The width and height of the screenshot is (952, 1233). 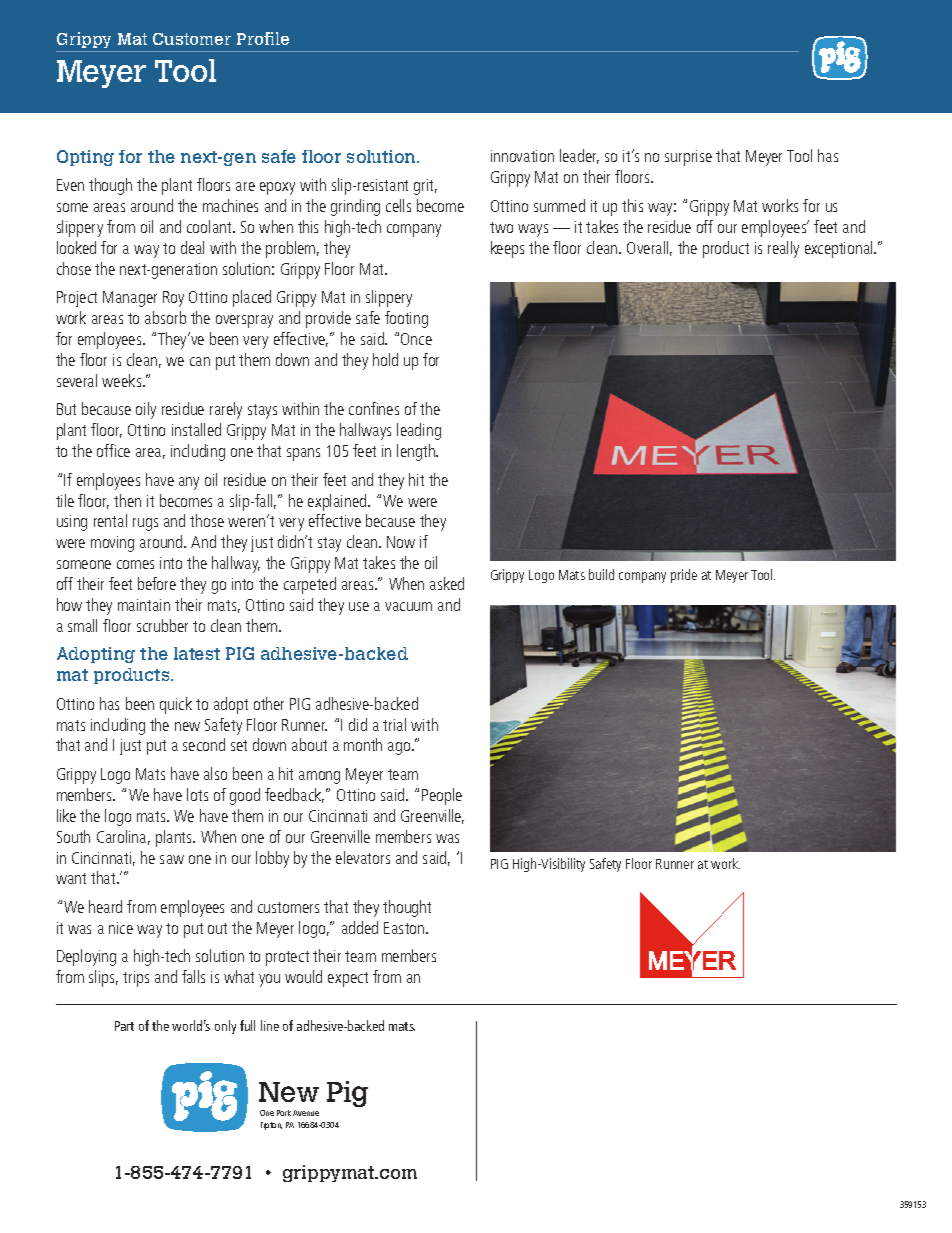 I want to click on pride, so click(x=684, y=576).
